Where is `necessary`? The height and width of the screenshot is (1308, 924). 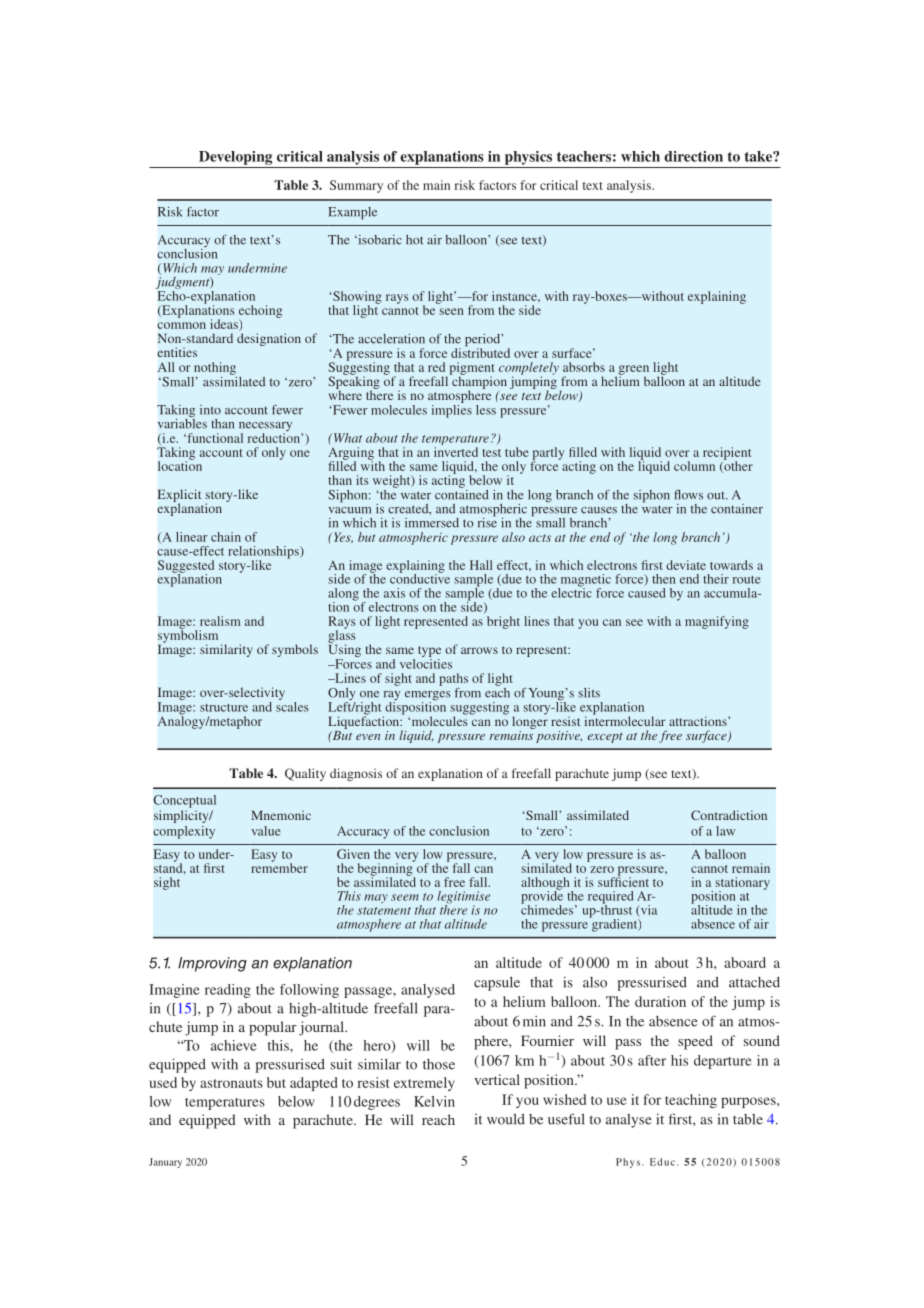 necessary is located at coordinates (265, 428).
